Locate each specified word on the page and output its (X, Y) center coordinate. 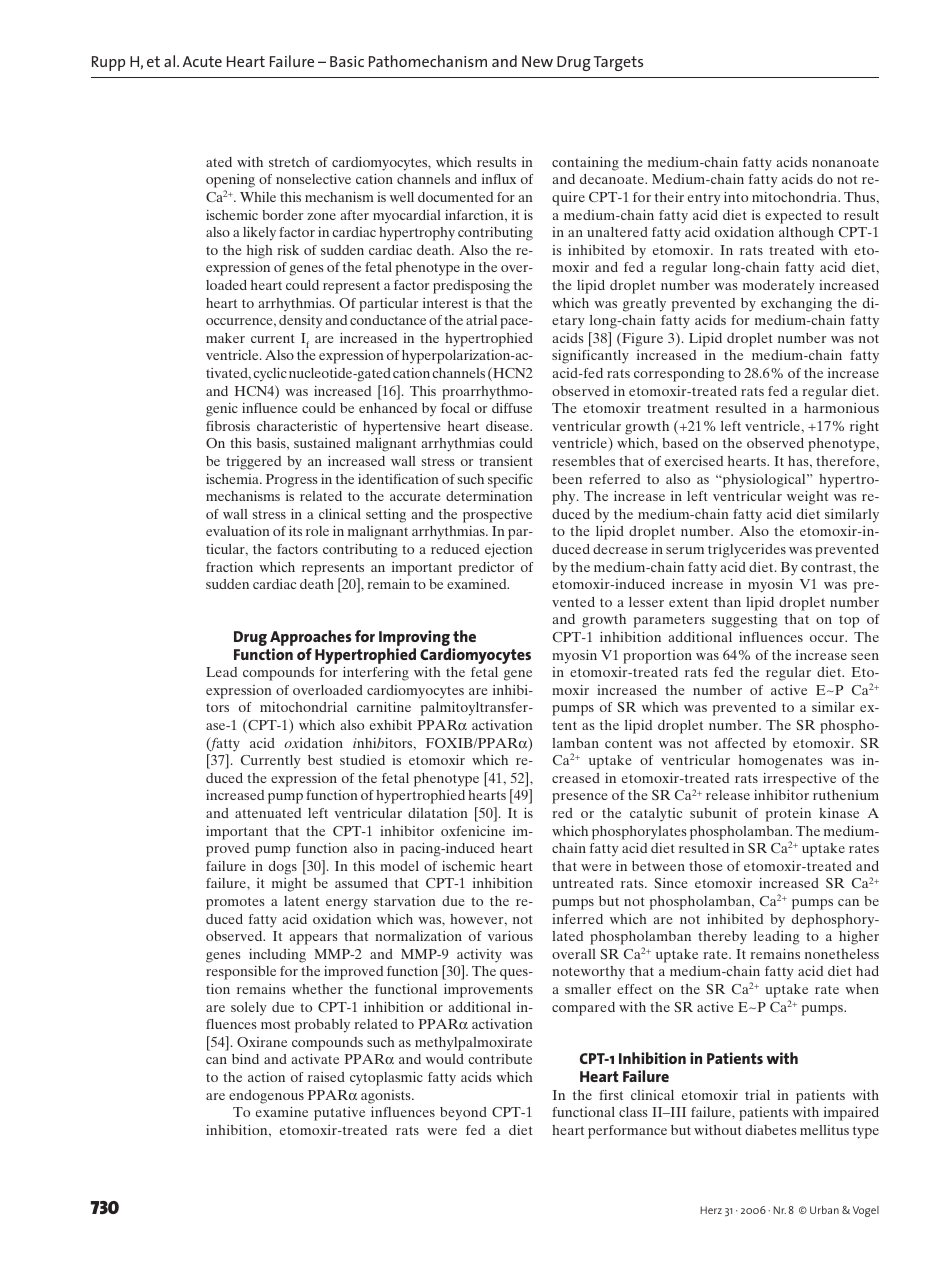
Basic (347, 61)
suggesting (745, 621)
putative (339, 1114)
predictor (486, 569)
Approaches (311, 639)
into (736, 197)
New (537, 61)
